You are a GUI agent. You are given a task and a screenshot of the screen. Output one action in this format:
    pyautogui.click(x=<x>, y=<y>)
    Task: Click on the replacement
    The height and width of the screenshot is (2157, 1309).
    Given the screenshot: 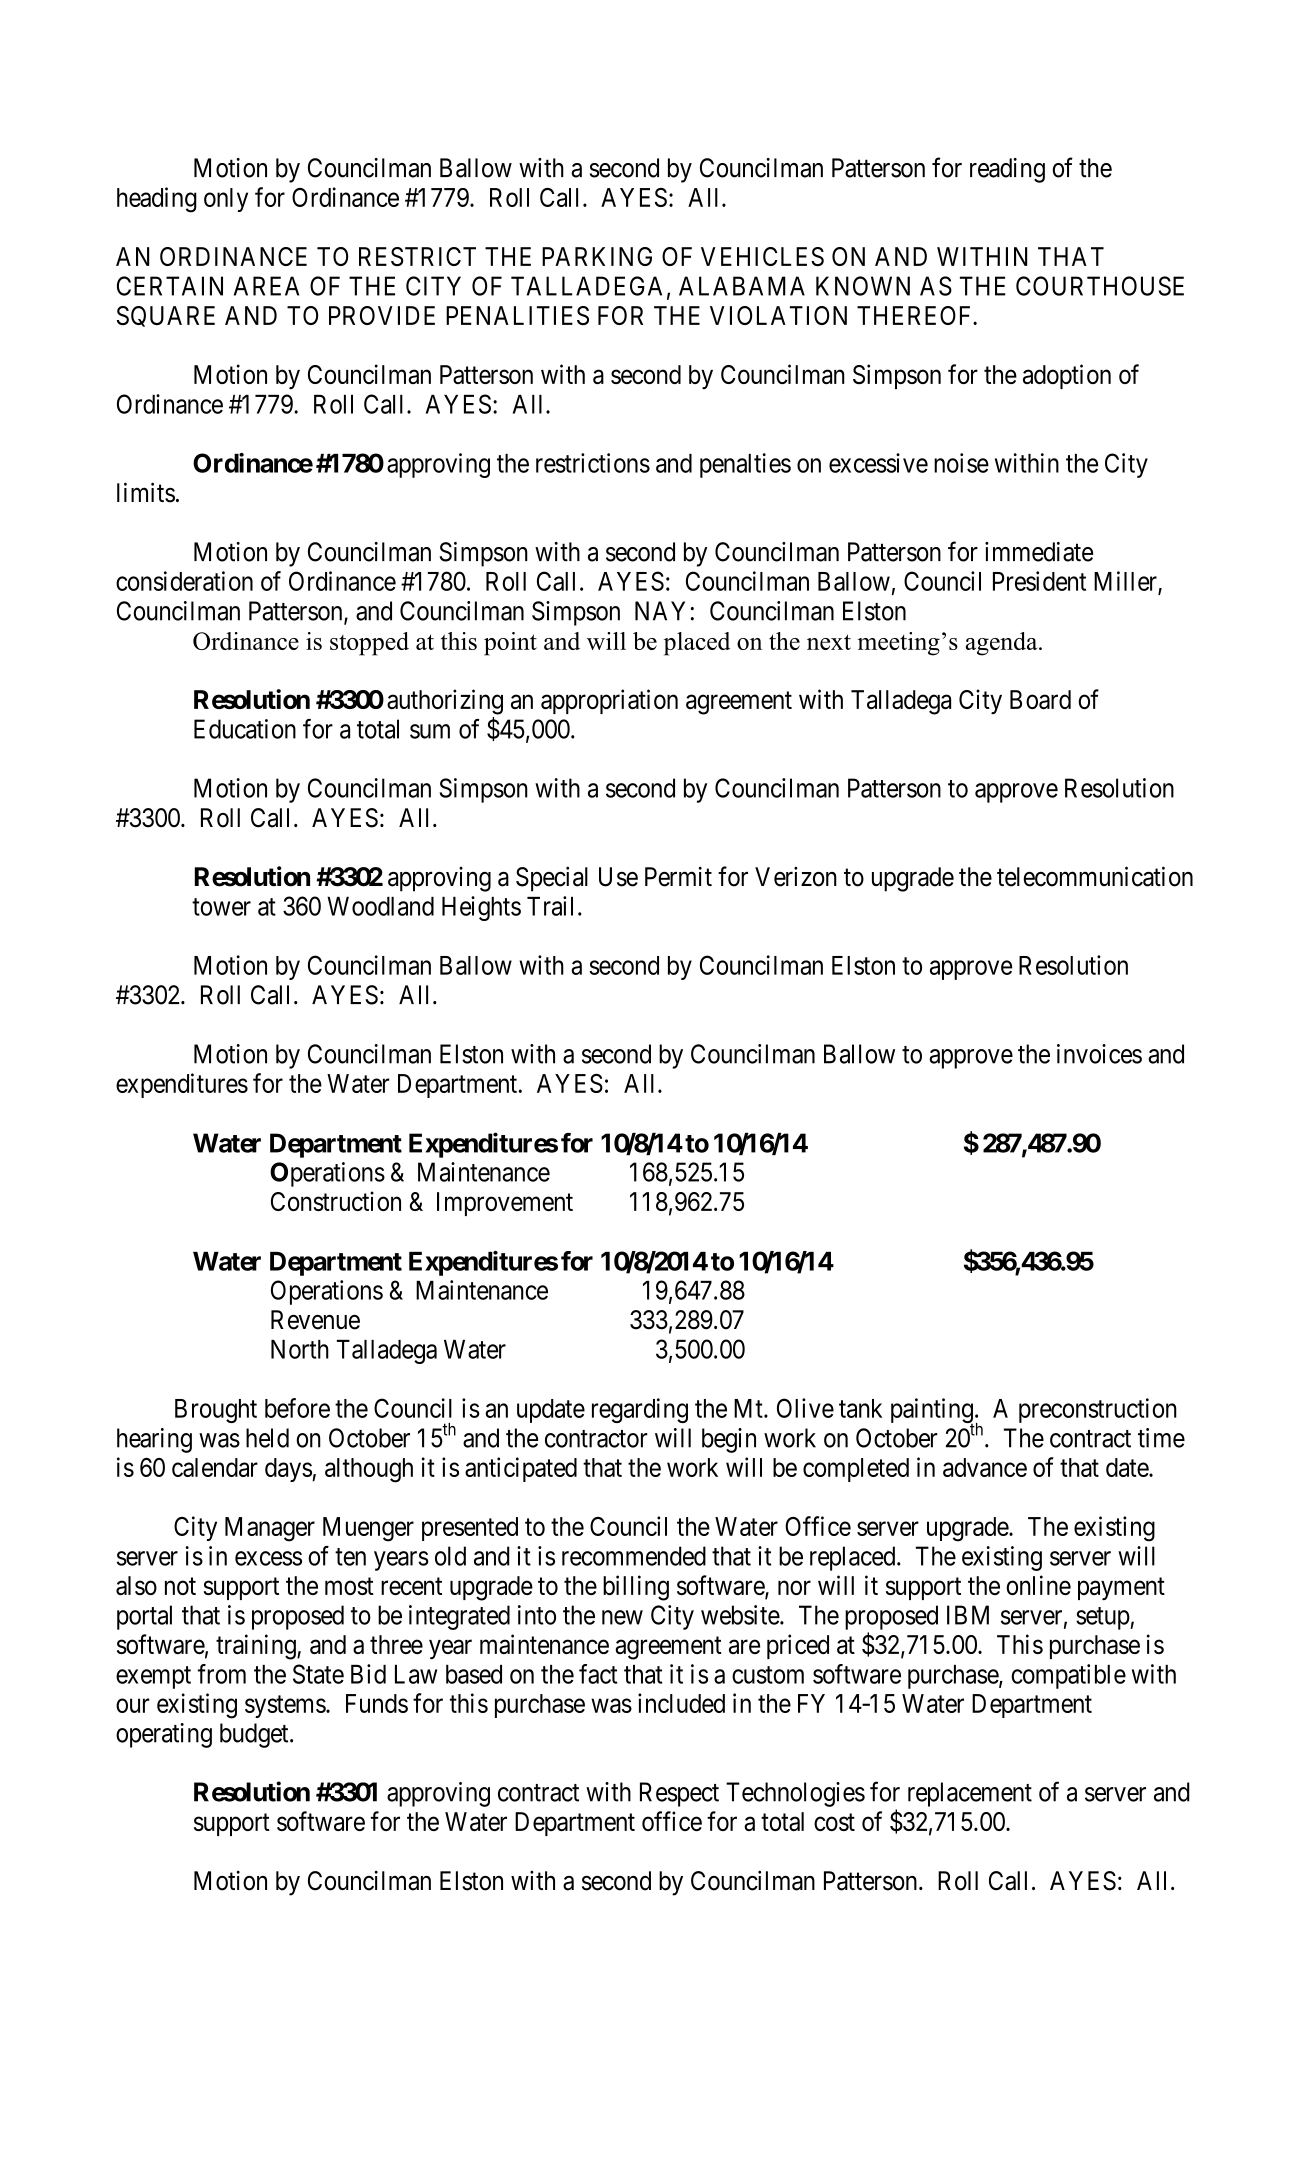 What is the action you would take?
    pyautogui.click(x=970, y=1794)
